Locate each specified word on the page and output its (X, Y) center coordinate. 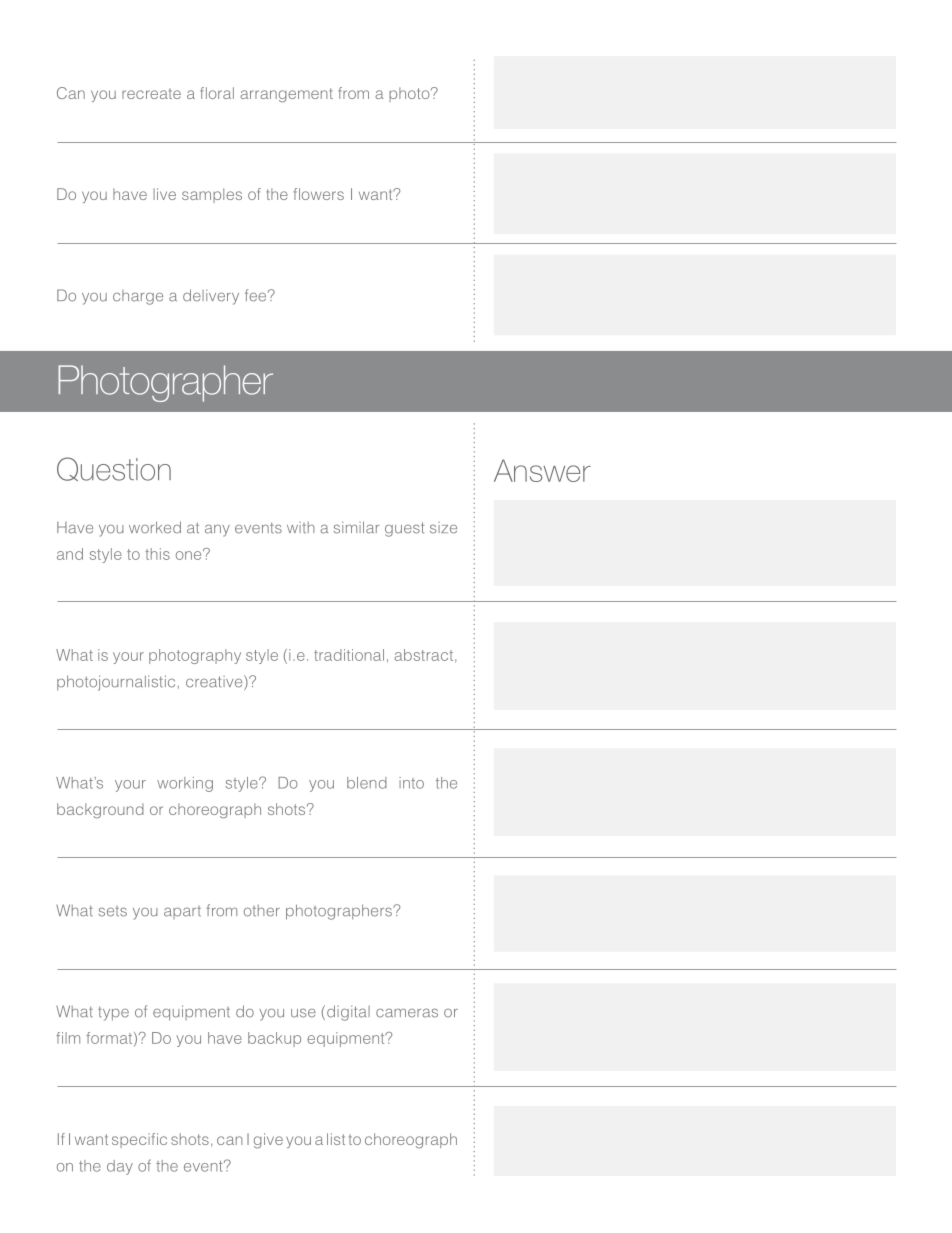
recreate (151, 93)
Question (114, 469)
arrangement (286, 95)
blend (367, 783)
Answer (542, 470)
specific (139, 1140)
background (100, 811)
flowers (319, 194)
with (301, 528)
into (411, 783)
